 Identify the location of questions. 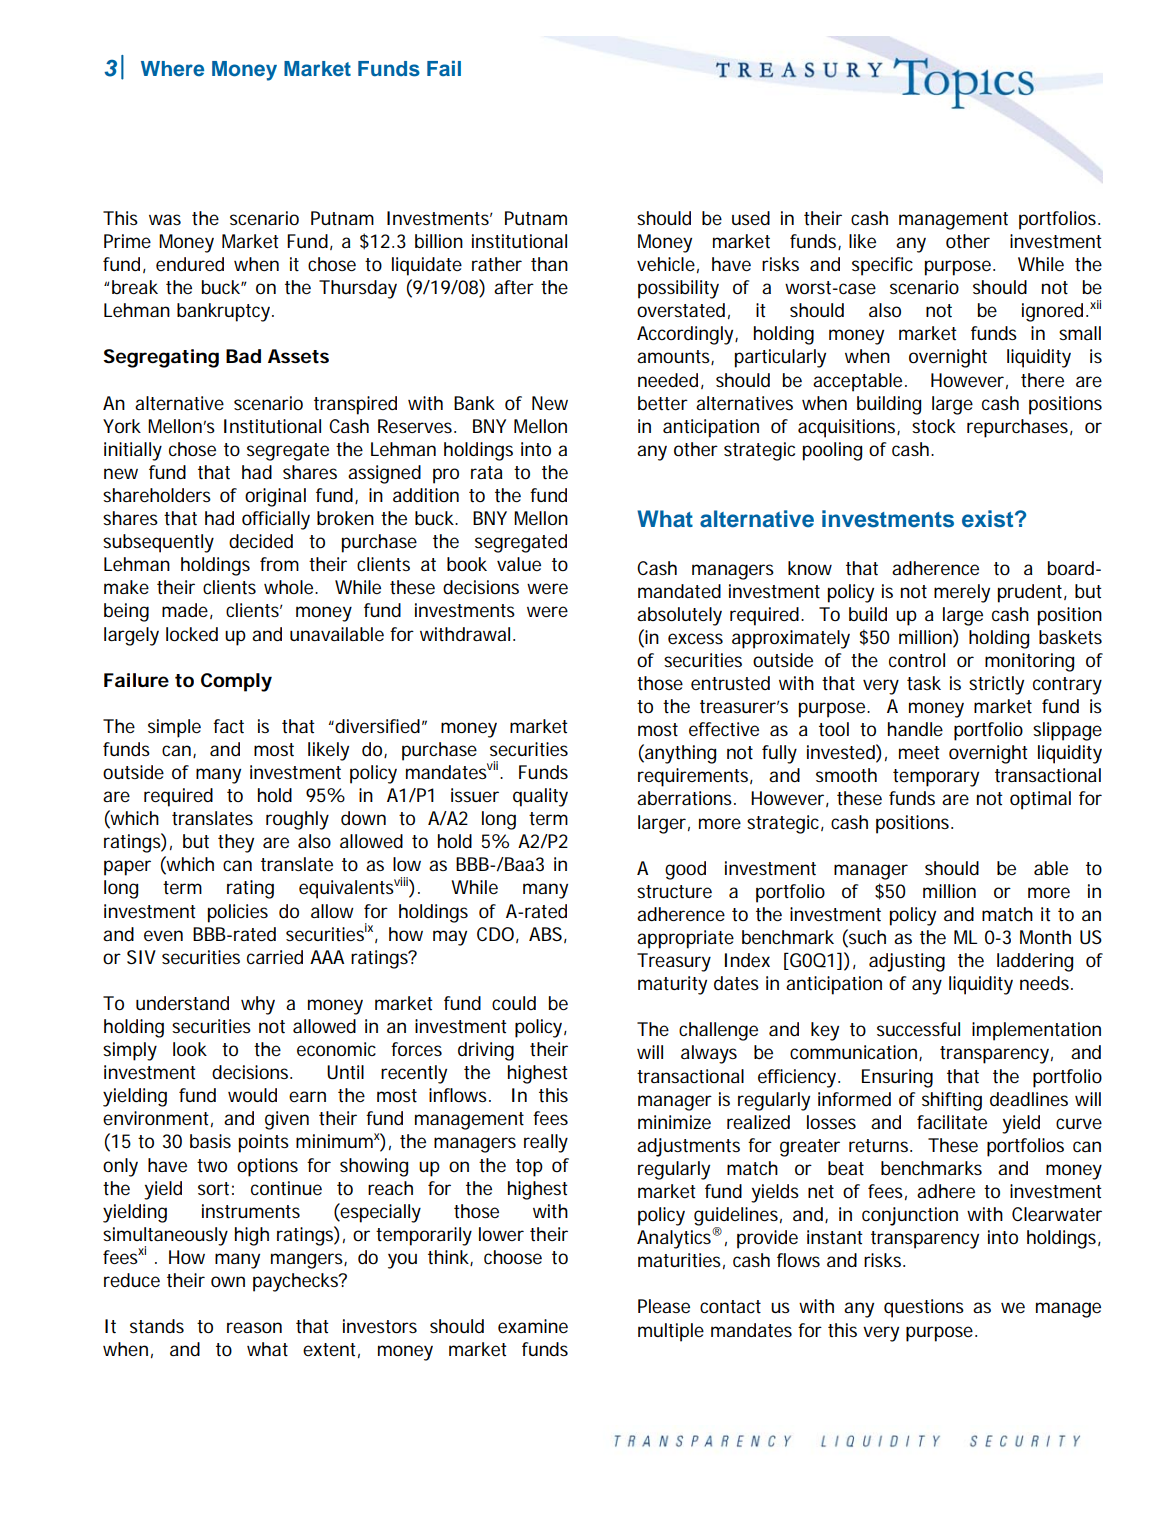
(924, 1308).
